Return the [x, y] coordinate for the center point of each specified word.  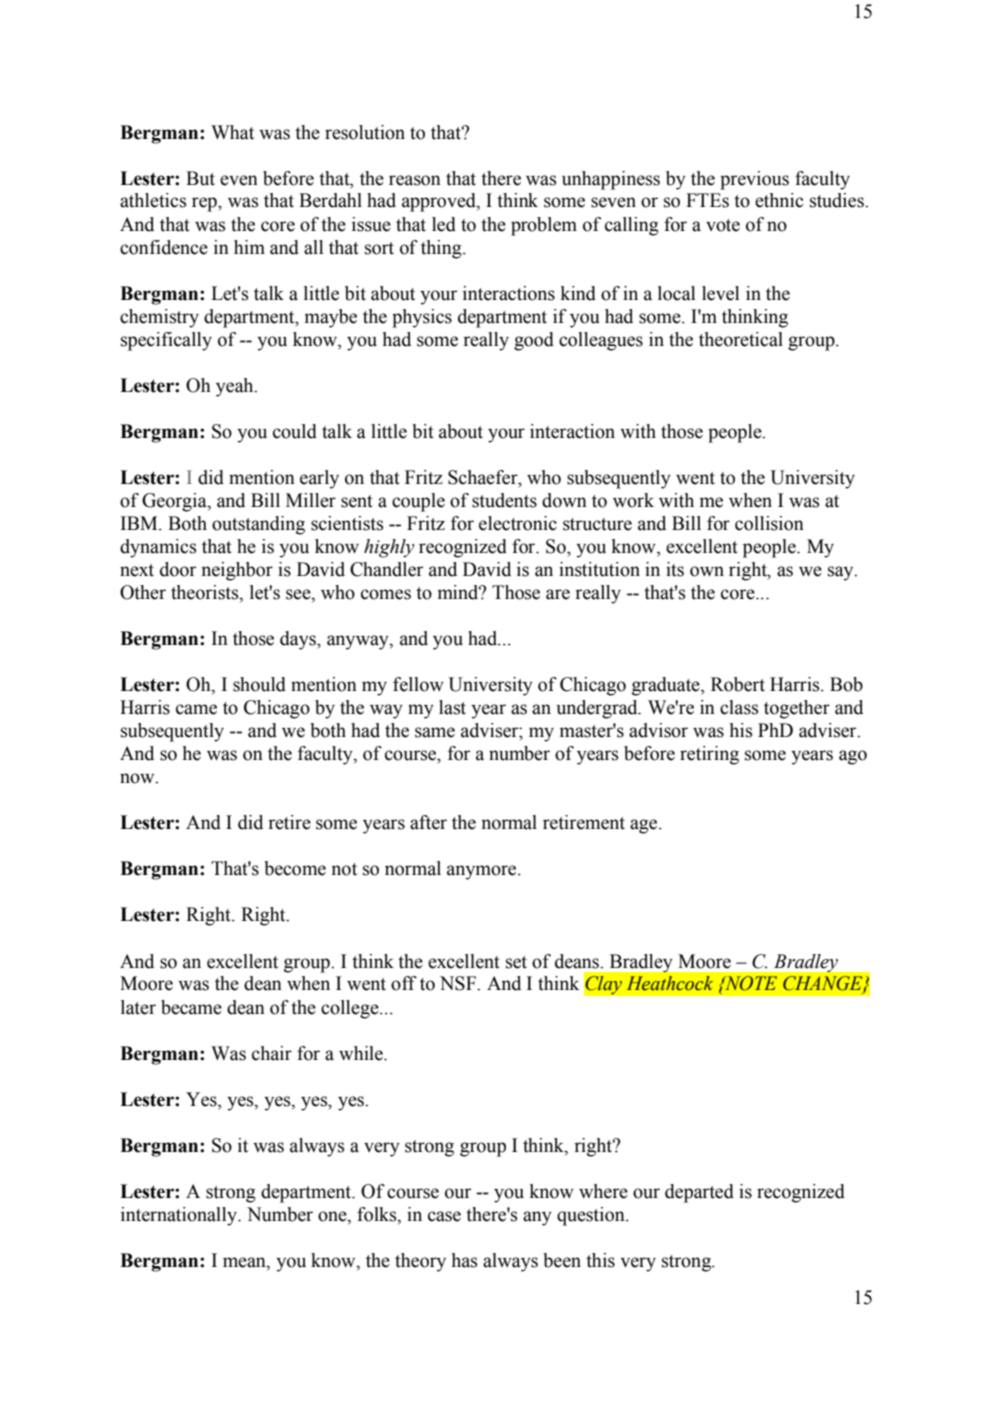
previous [754, 180]
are [558, 594]
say [842, 573]
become [295, 868]
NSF [459, 983]
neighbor [237, 571]
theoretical [741, 339]
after [428, 822]
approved [440, 202]
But [200, 178]
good [534, 341]
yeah [236, 387]
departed [699, 1193]
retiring [709, 755]
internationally [180, 1216]
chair [272, 1053]
